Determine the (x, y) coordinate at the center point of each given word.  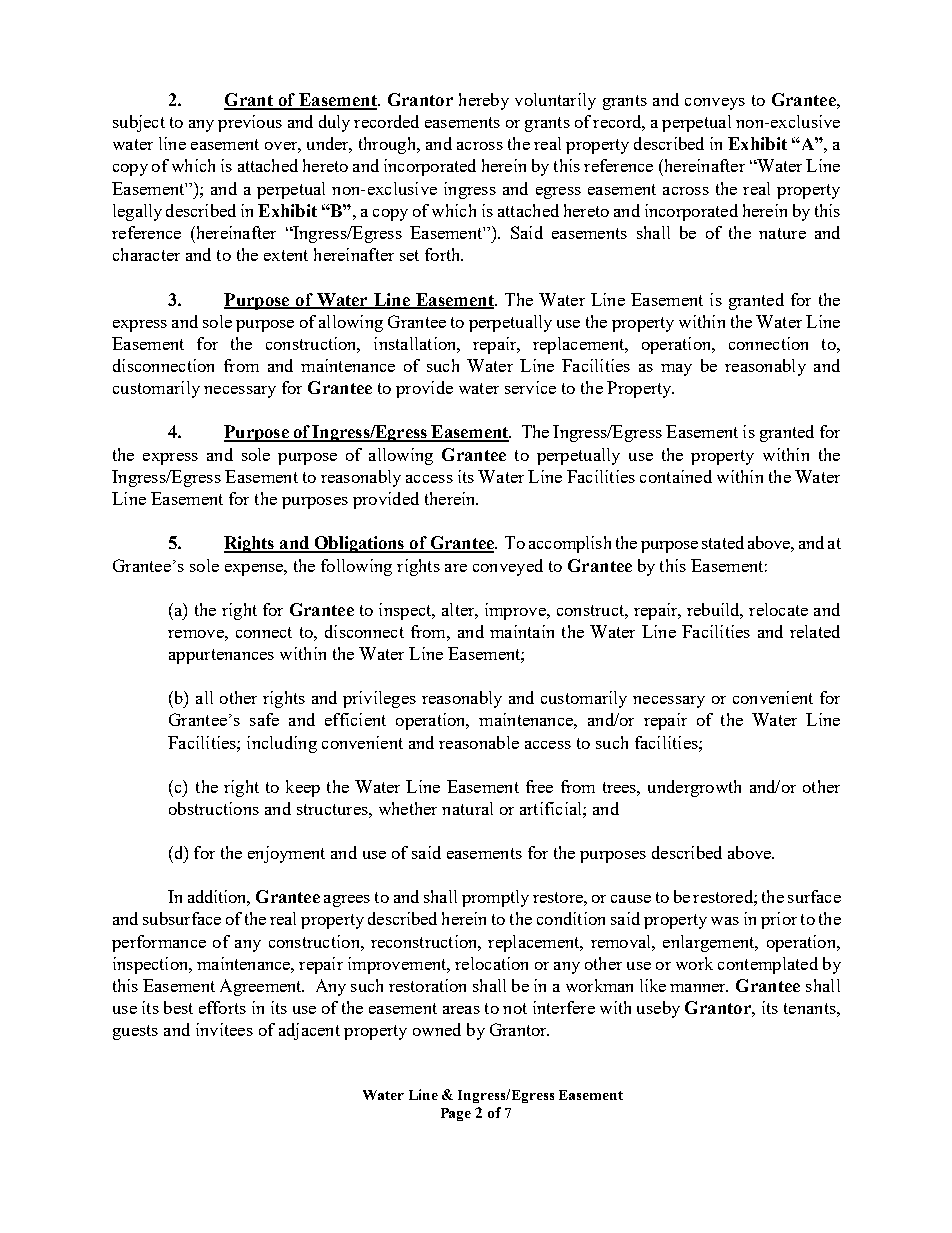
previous (250, 123)
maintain (522, 631)
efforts (222, 1007)
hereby (484, 101)
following (356, 567)
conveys (715, 104)
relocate (778, 609)
